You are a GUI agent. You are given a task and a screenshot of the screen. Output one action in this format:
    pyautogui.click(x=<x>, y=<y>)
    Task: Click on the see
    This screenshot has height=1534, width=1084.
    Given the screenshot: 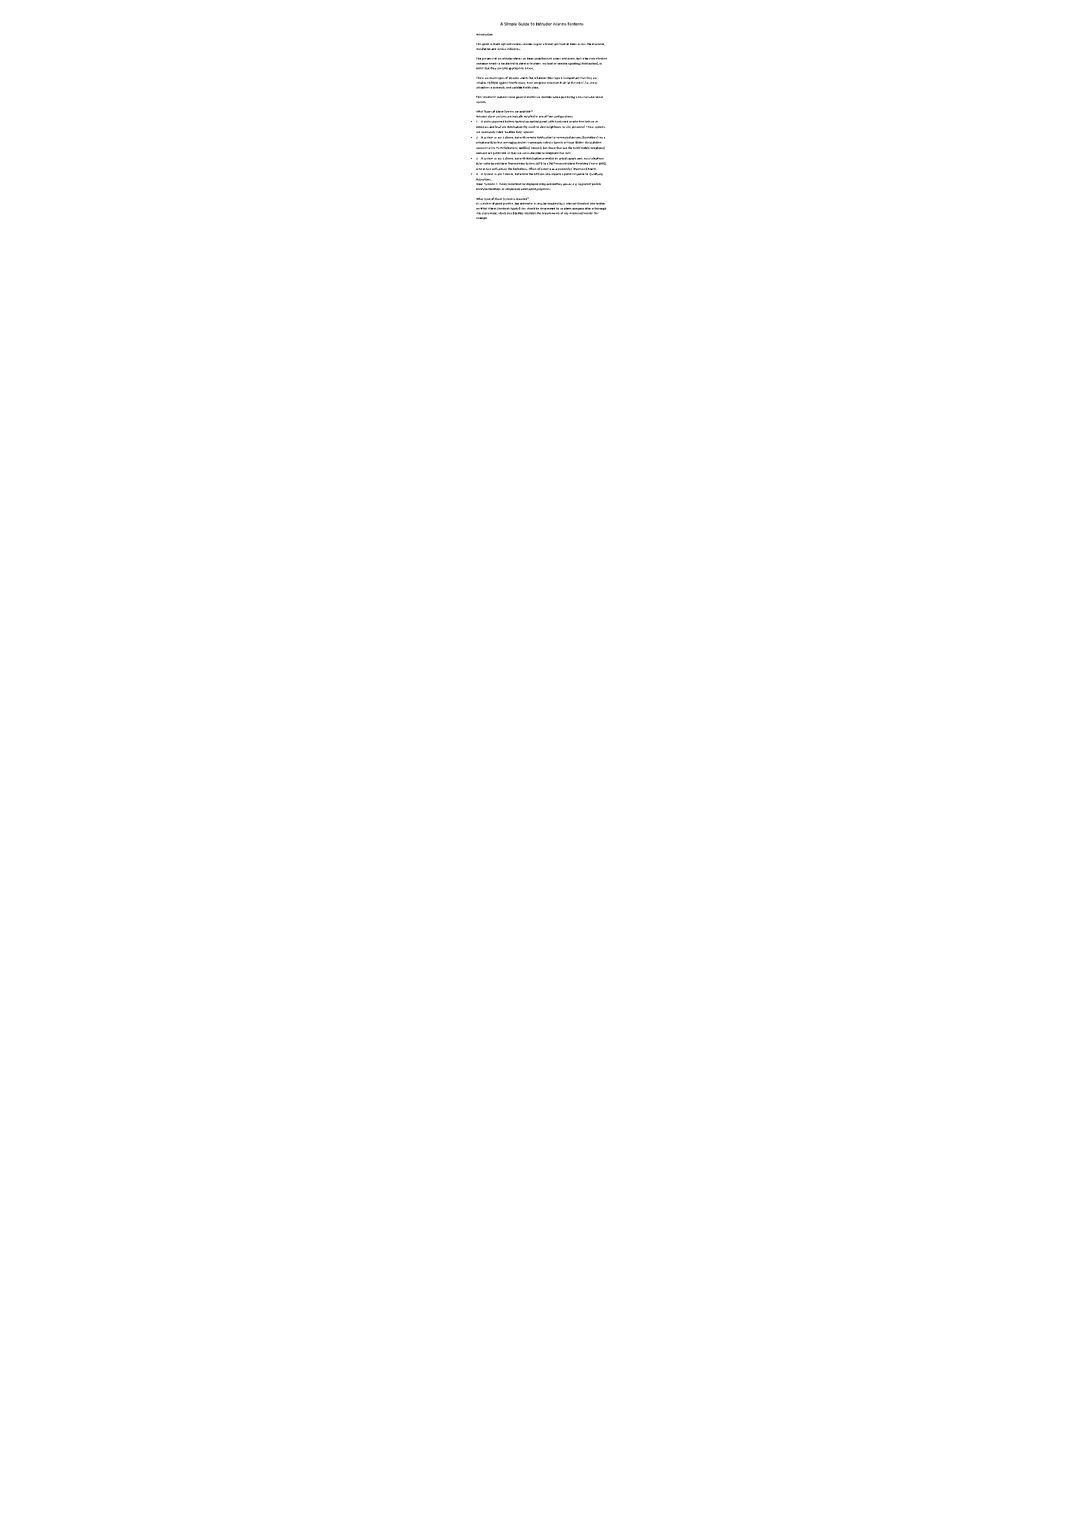 What is the action you would take?
    pyautogui.click(x=592, y=204)
